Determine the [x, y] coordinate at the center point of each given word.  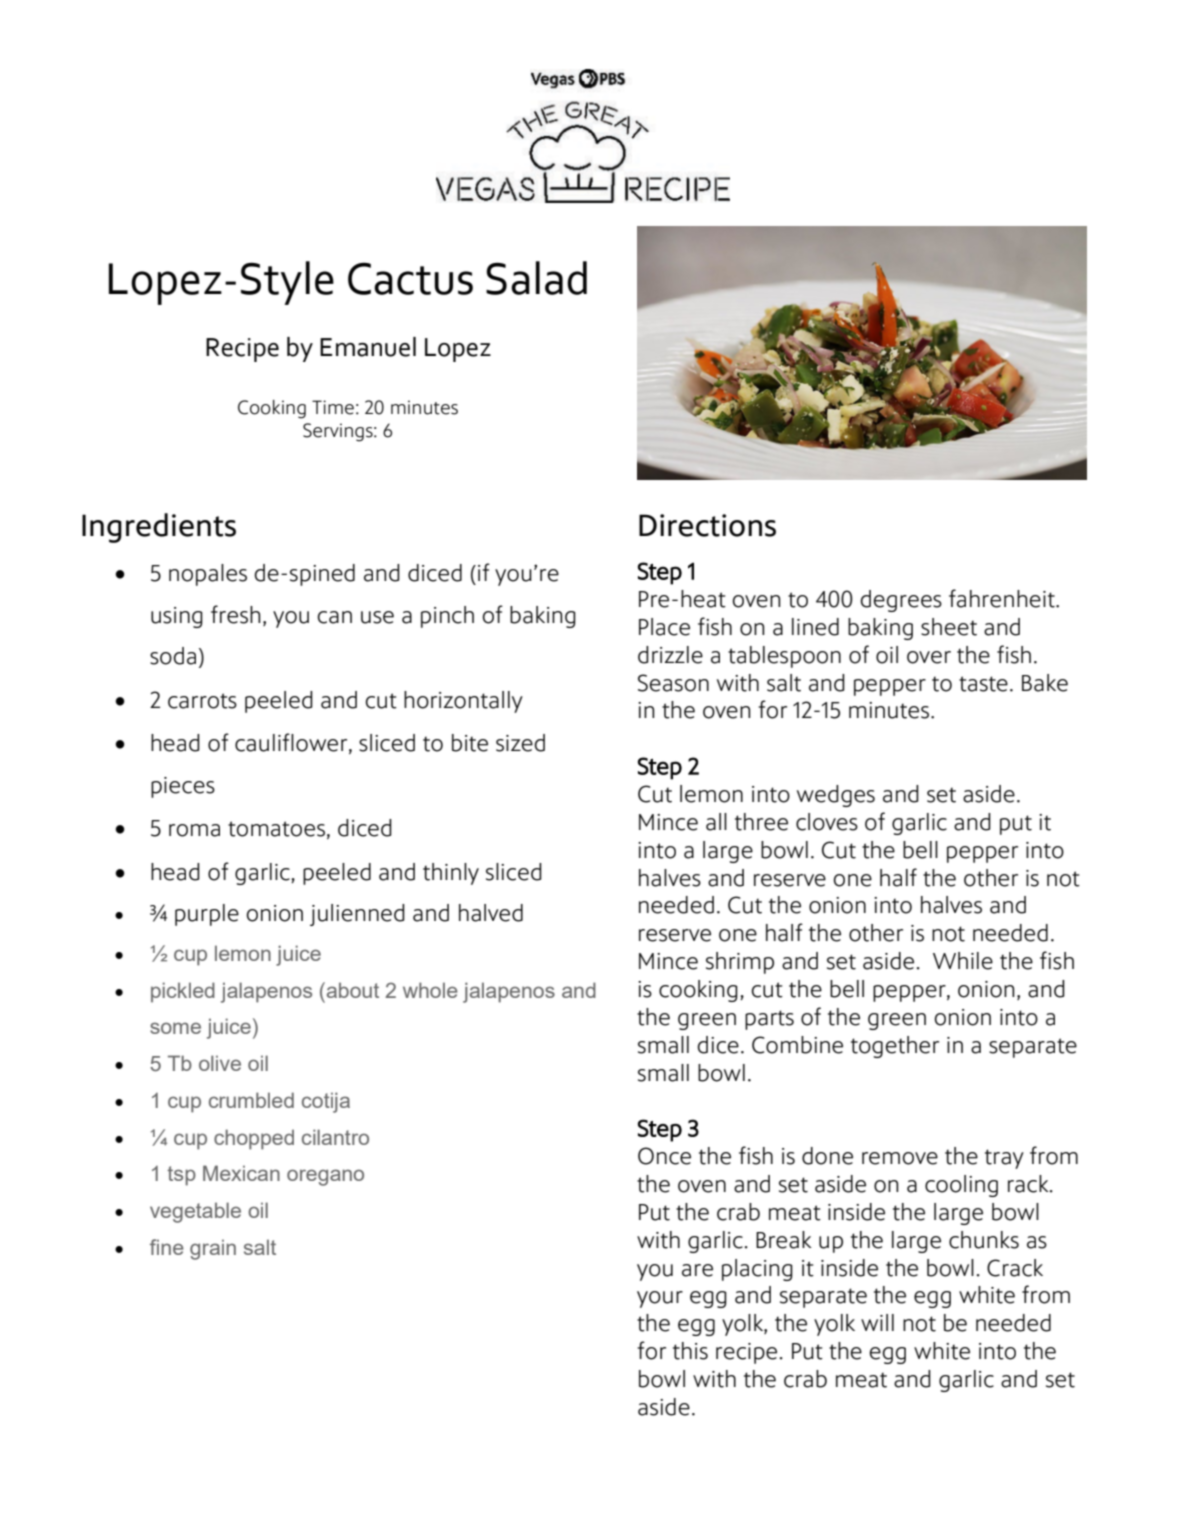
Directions [707, 525]
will [877, 1322]
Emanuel [368, 347]
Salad [536, 278]
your [660, 1299]
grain [213, 1249]
